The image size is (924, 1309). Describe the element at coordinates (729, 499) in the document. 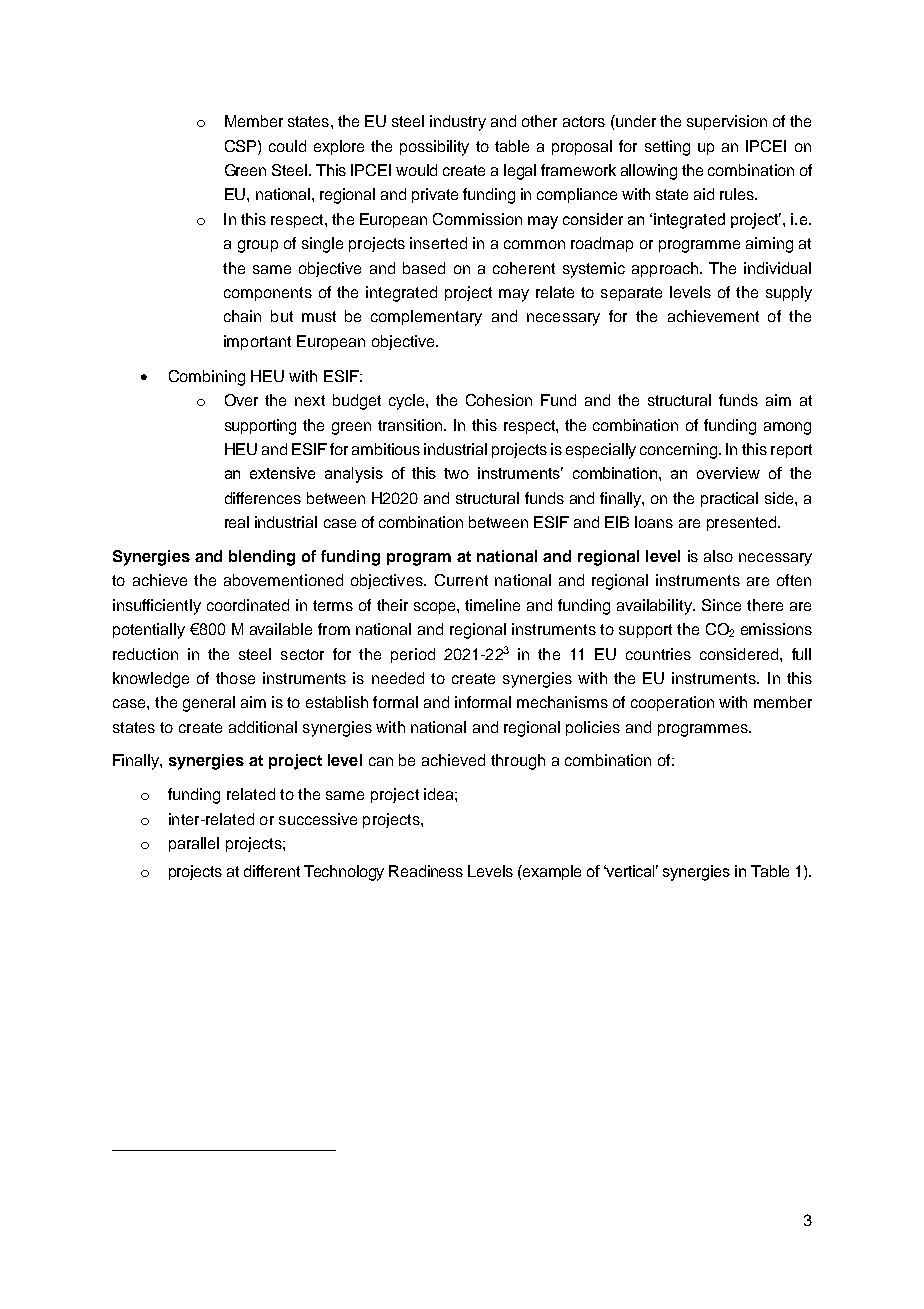

I see `practical` at that location.
